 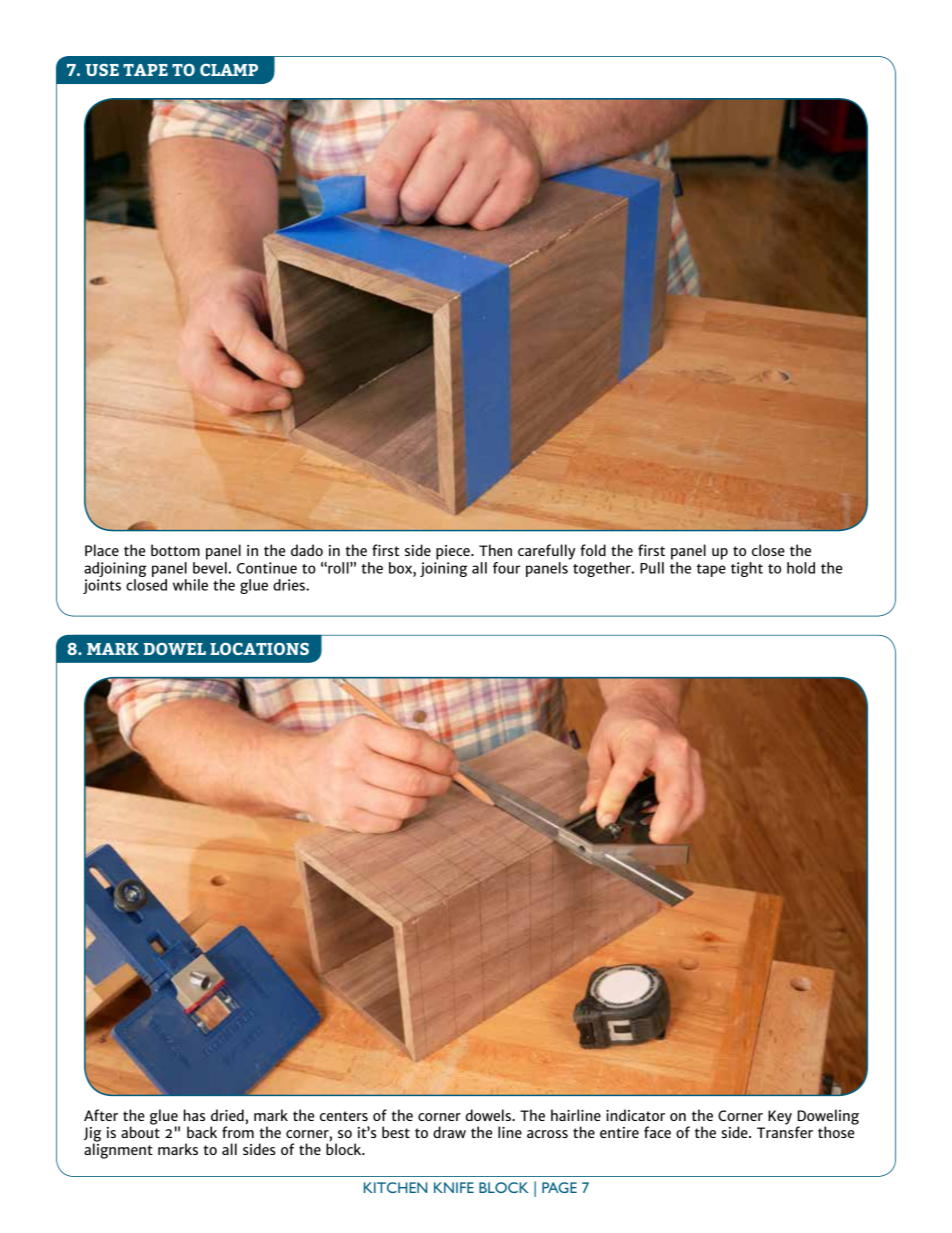 I want to click on draw, so click(x=449, y=1132).
